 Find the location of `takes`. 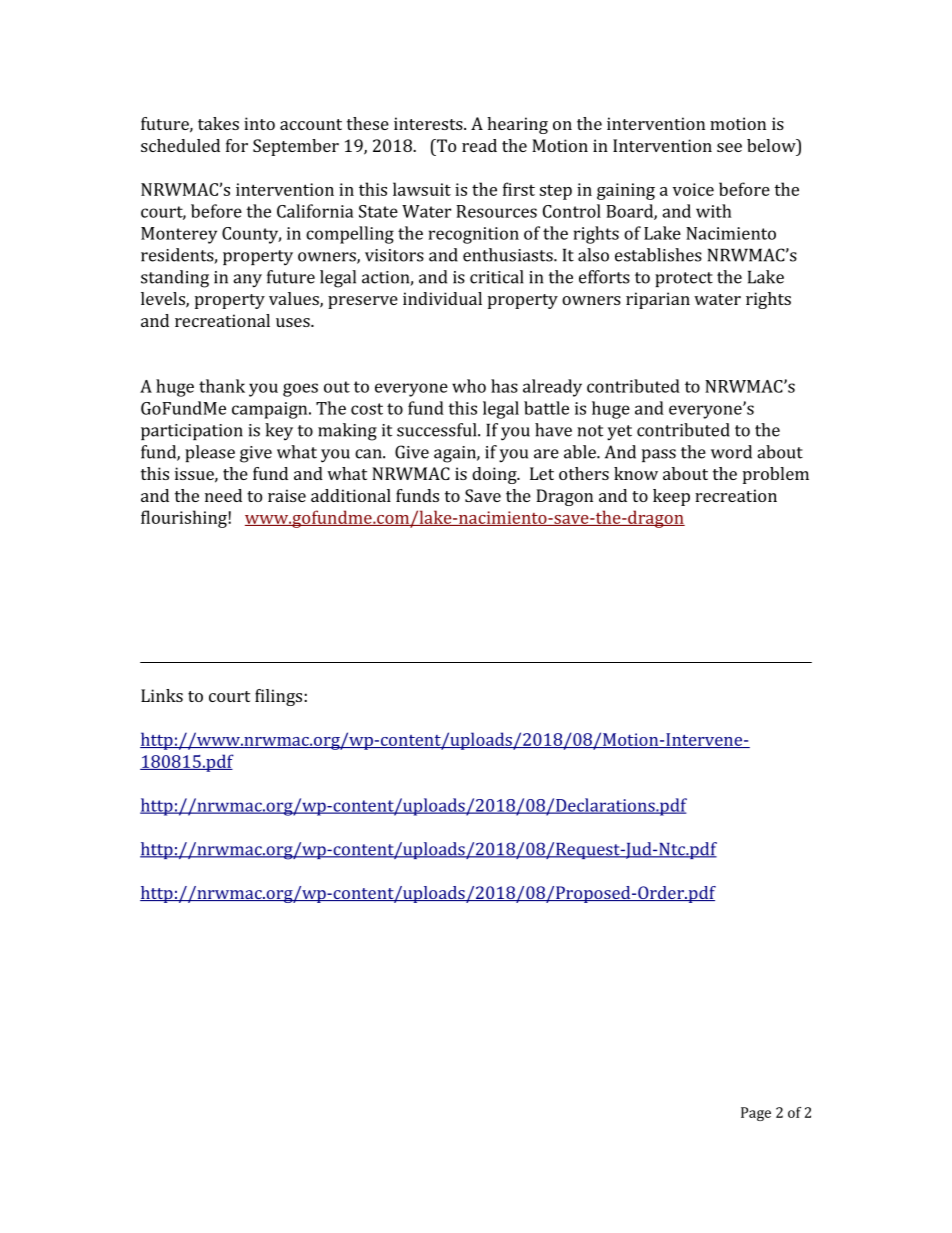

takes is located at coordinates (218, 123).
